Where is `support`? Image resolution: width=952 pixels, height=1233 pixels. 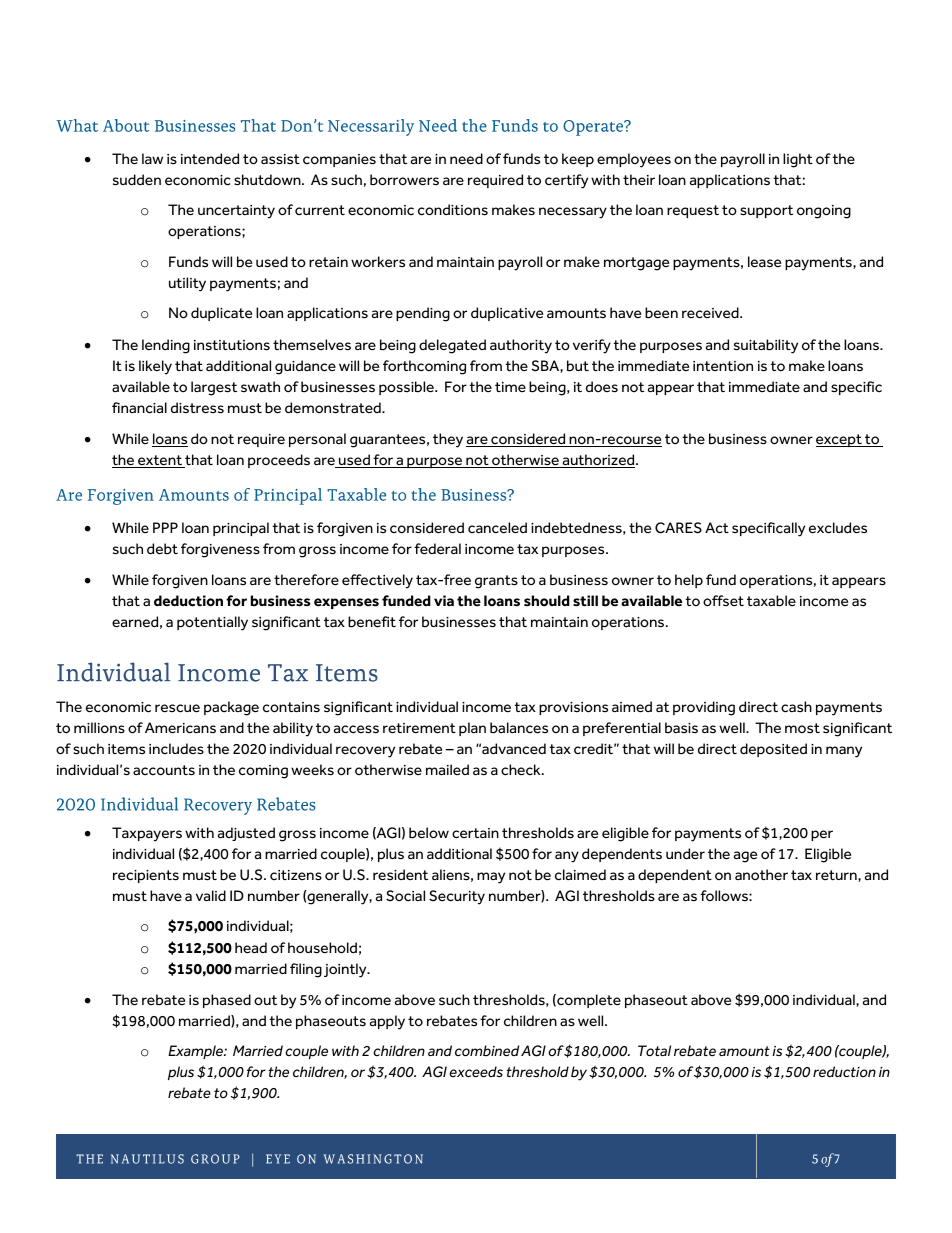 support is located at coordinates (766, 211).
